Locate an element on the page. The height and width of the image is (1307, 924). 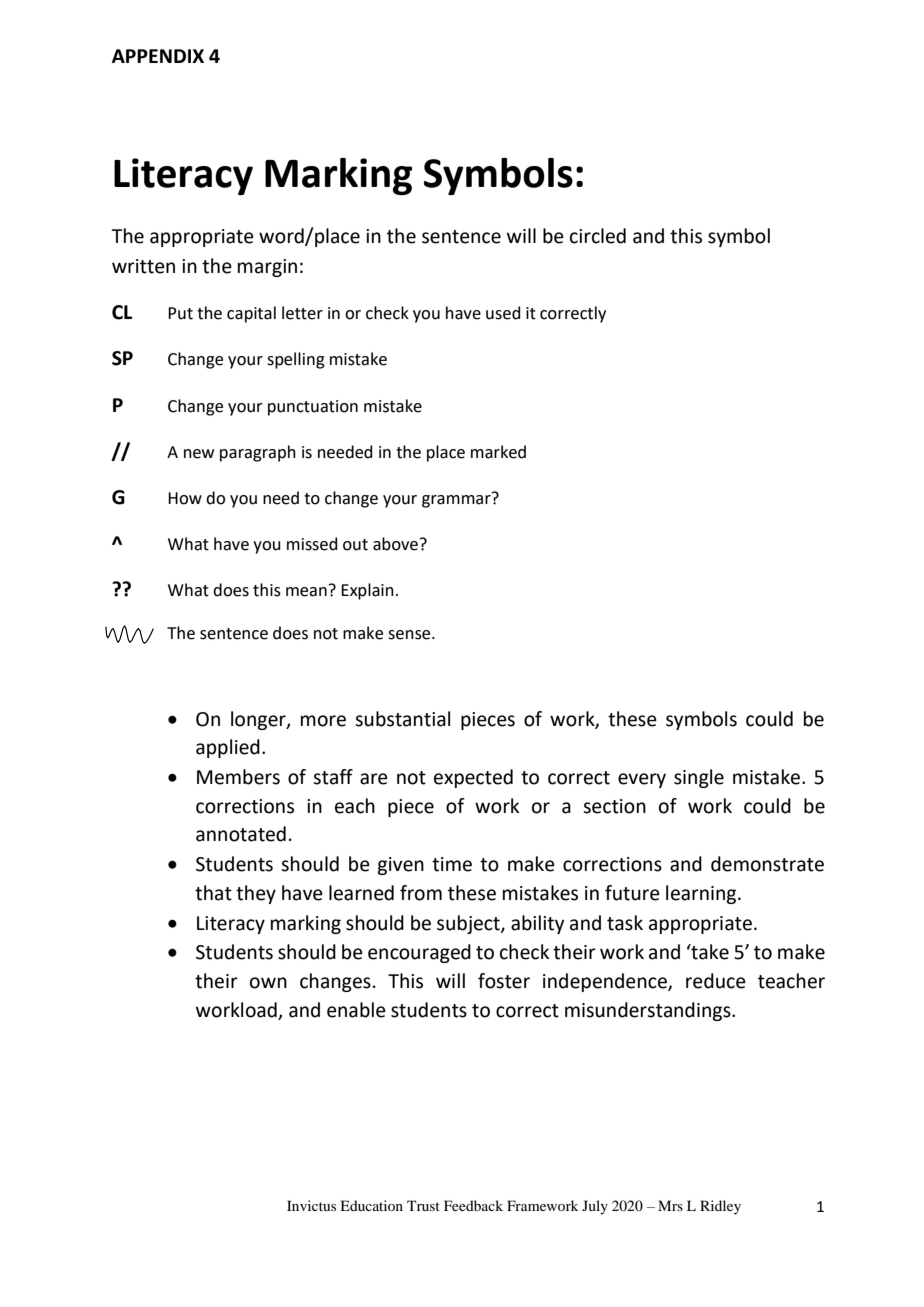
Mrs is located at coordinates (670, 1205).
